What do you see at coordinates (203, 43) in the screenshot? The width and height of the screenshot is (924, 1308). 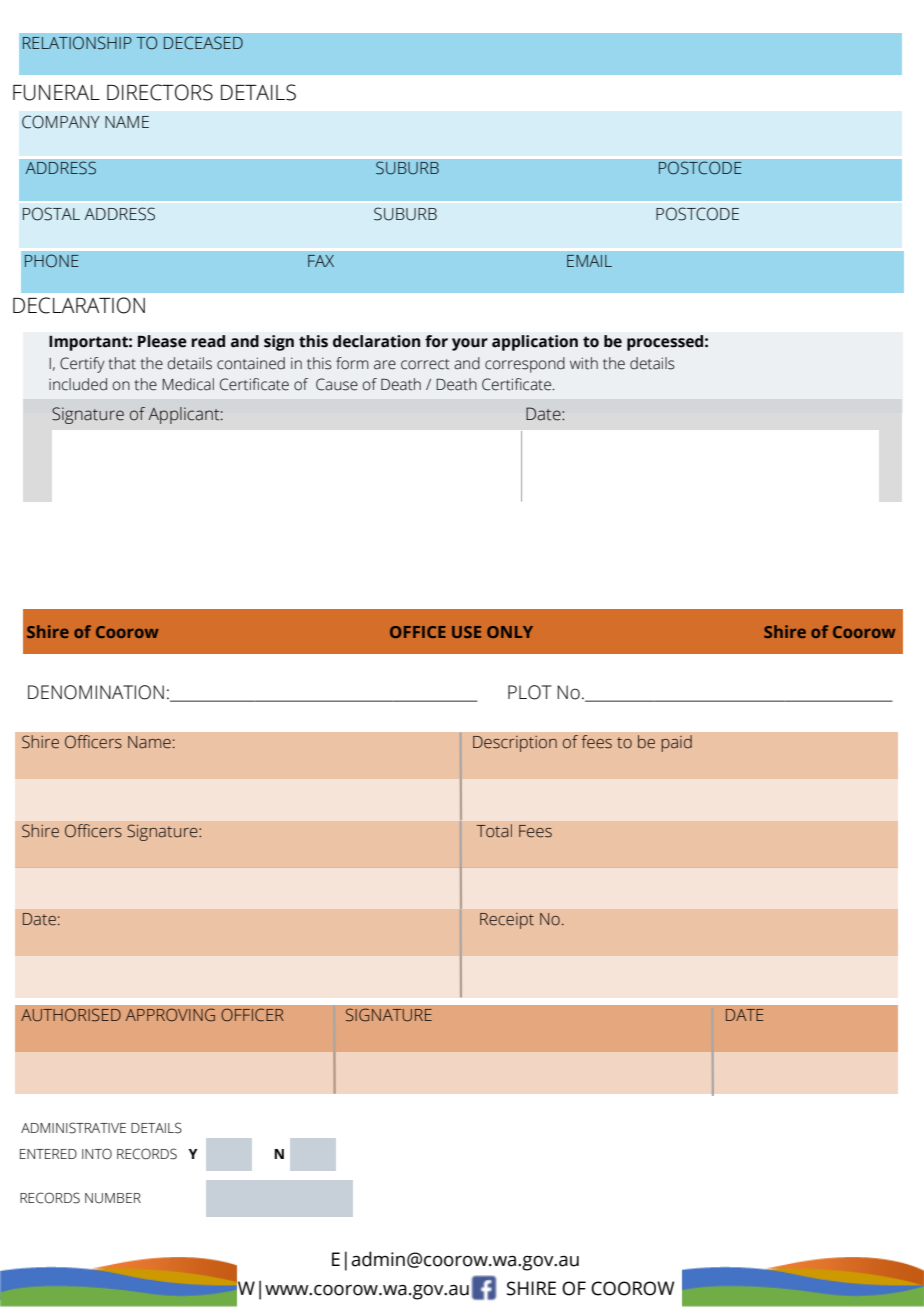 I see `DECEASED` at bounding box center [203, 43].
